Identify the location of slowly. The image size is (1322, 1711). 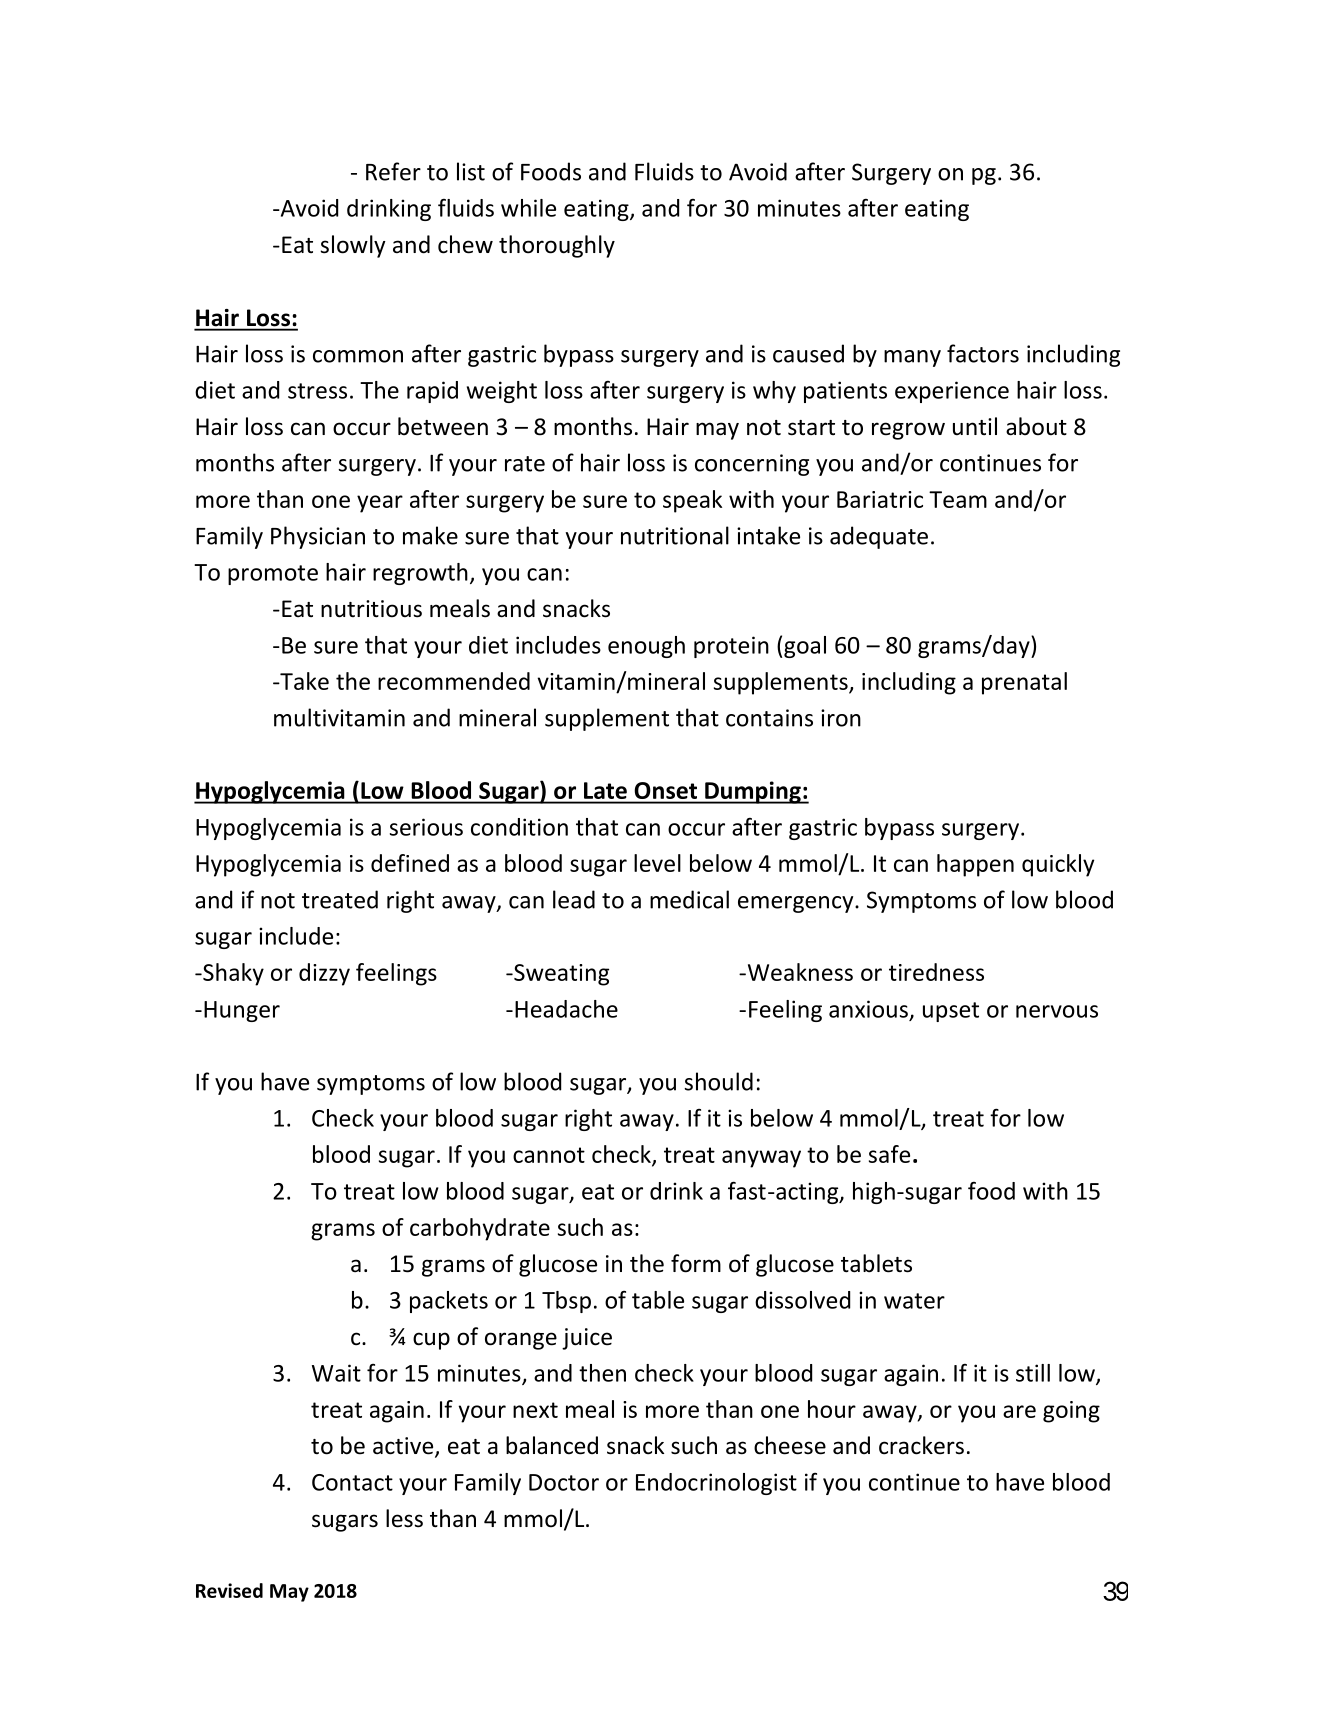
(353, 246).
